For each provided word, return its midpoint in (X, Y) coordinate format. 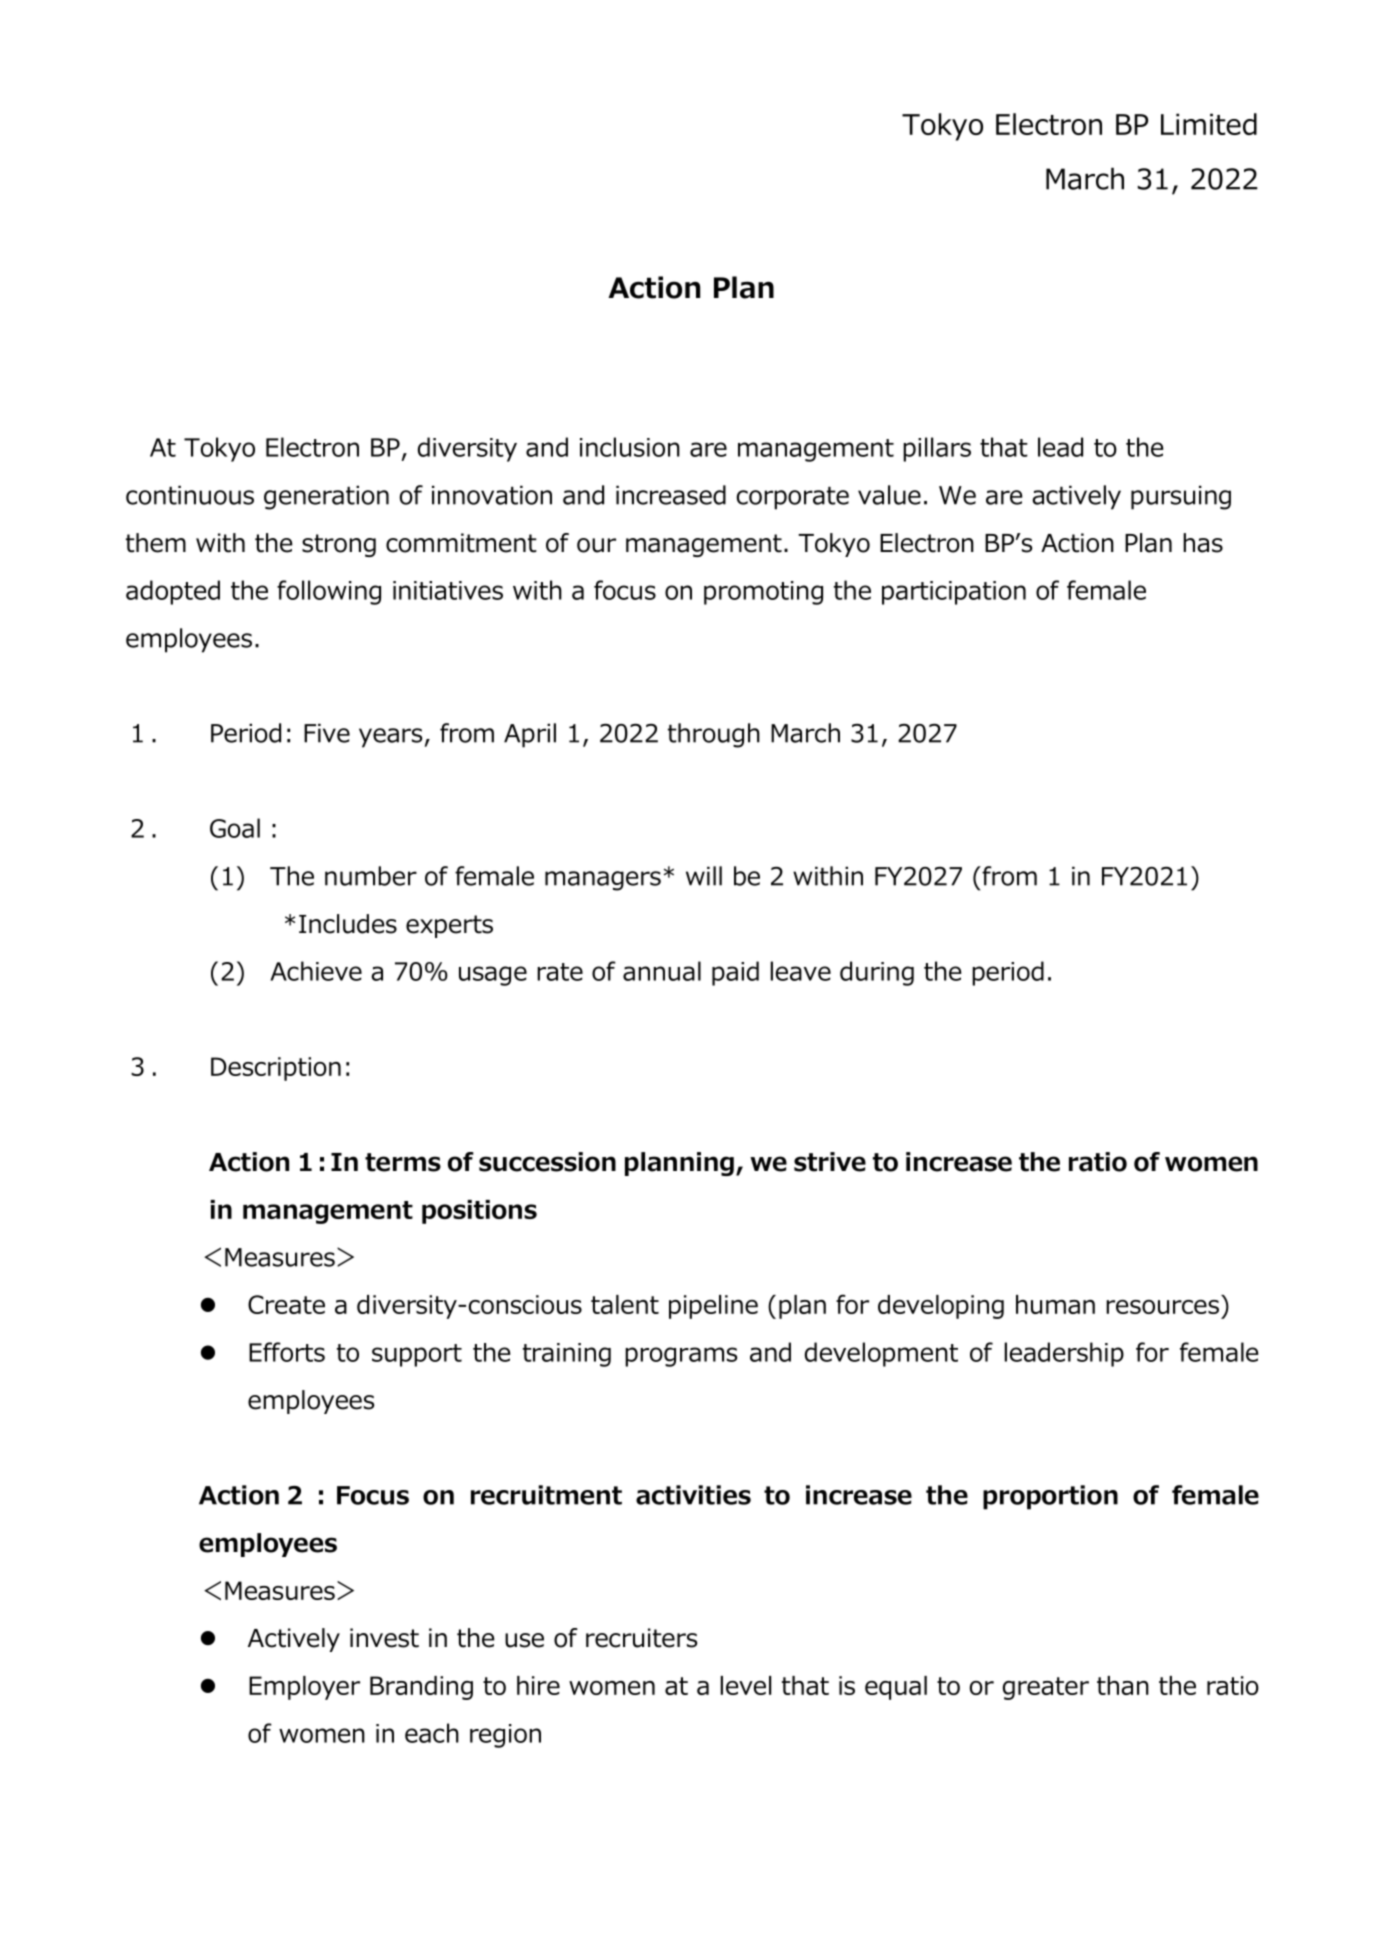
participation (954, 593)
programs (681, 1357)
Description (276, 1069)
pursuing (1181, 497)
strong (339, 545)
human (1055, 1304)
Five (327, 733)
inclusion (630, 447)
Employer (304, 1688)
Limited (1209, 124)
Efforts (287, 1352)
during (877, 973)
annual (662, 971)
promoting (763, 593)
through (714, 735)
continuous (190, 495)
